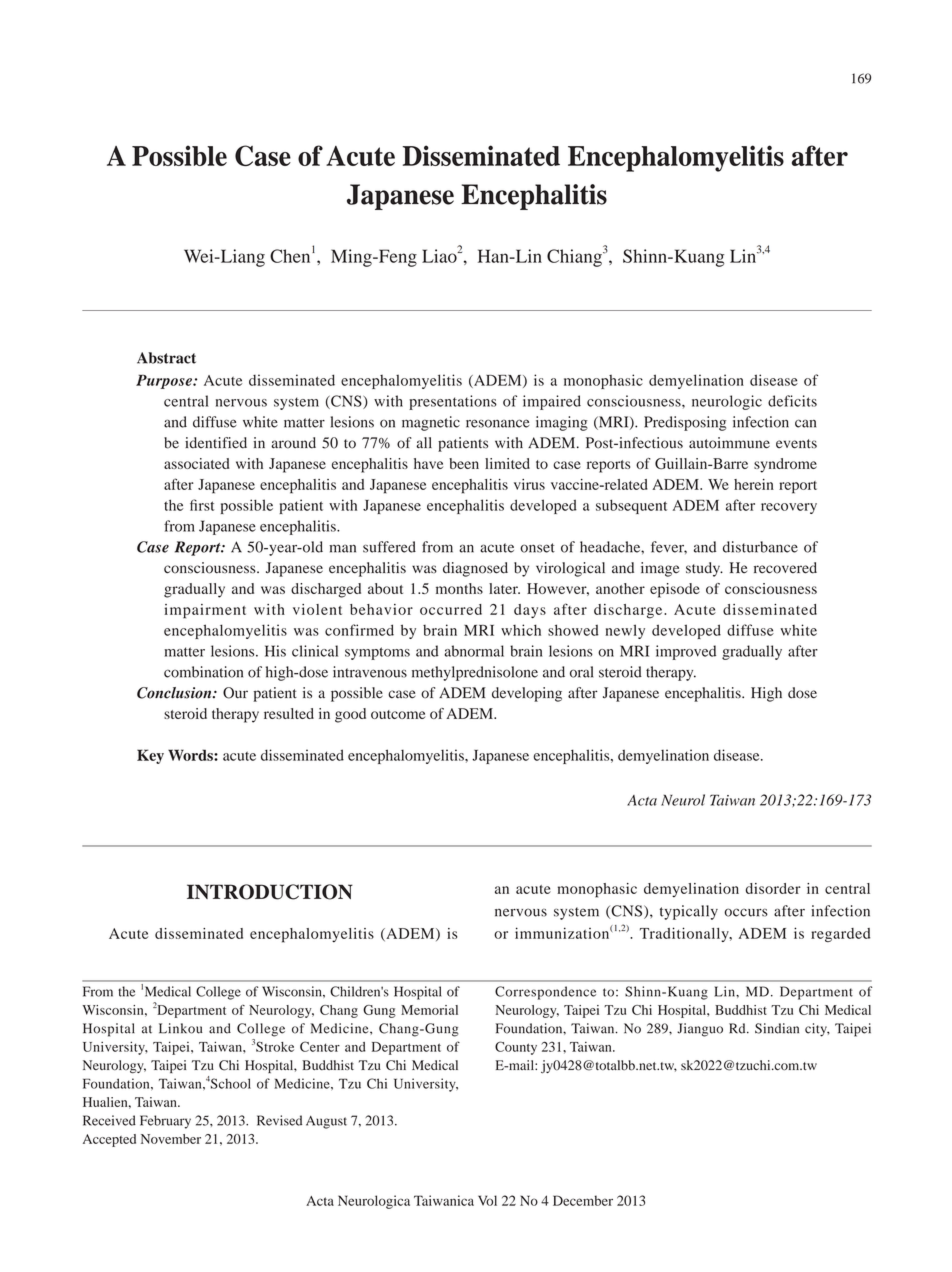 This page has height=1272, width=952. What do you see at coordinates (171, 1139) in the page?
I see `November` at bounding box center [171, 1139].
